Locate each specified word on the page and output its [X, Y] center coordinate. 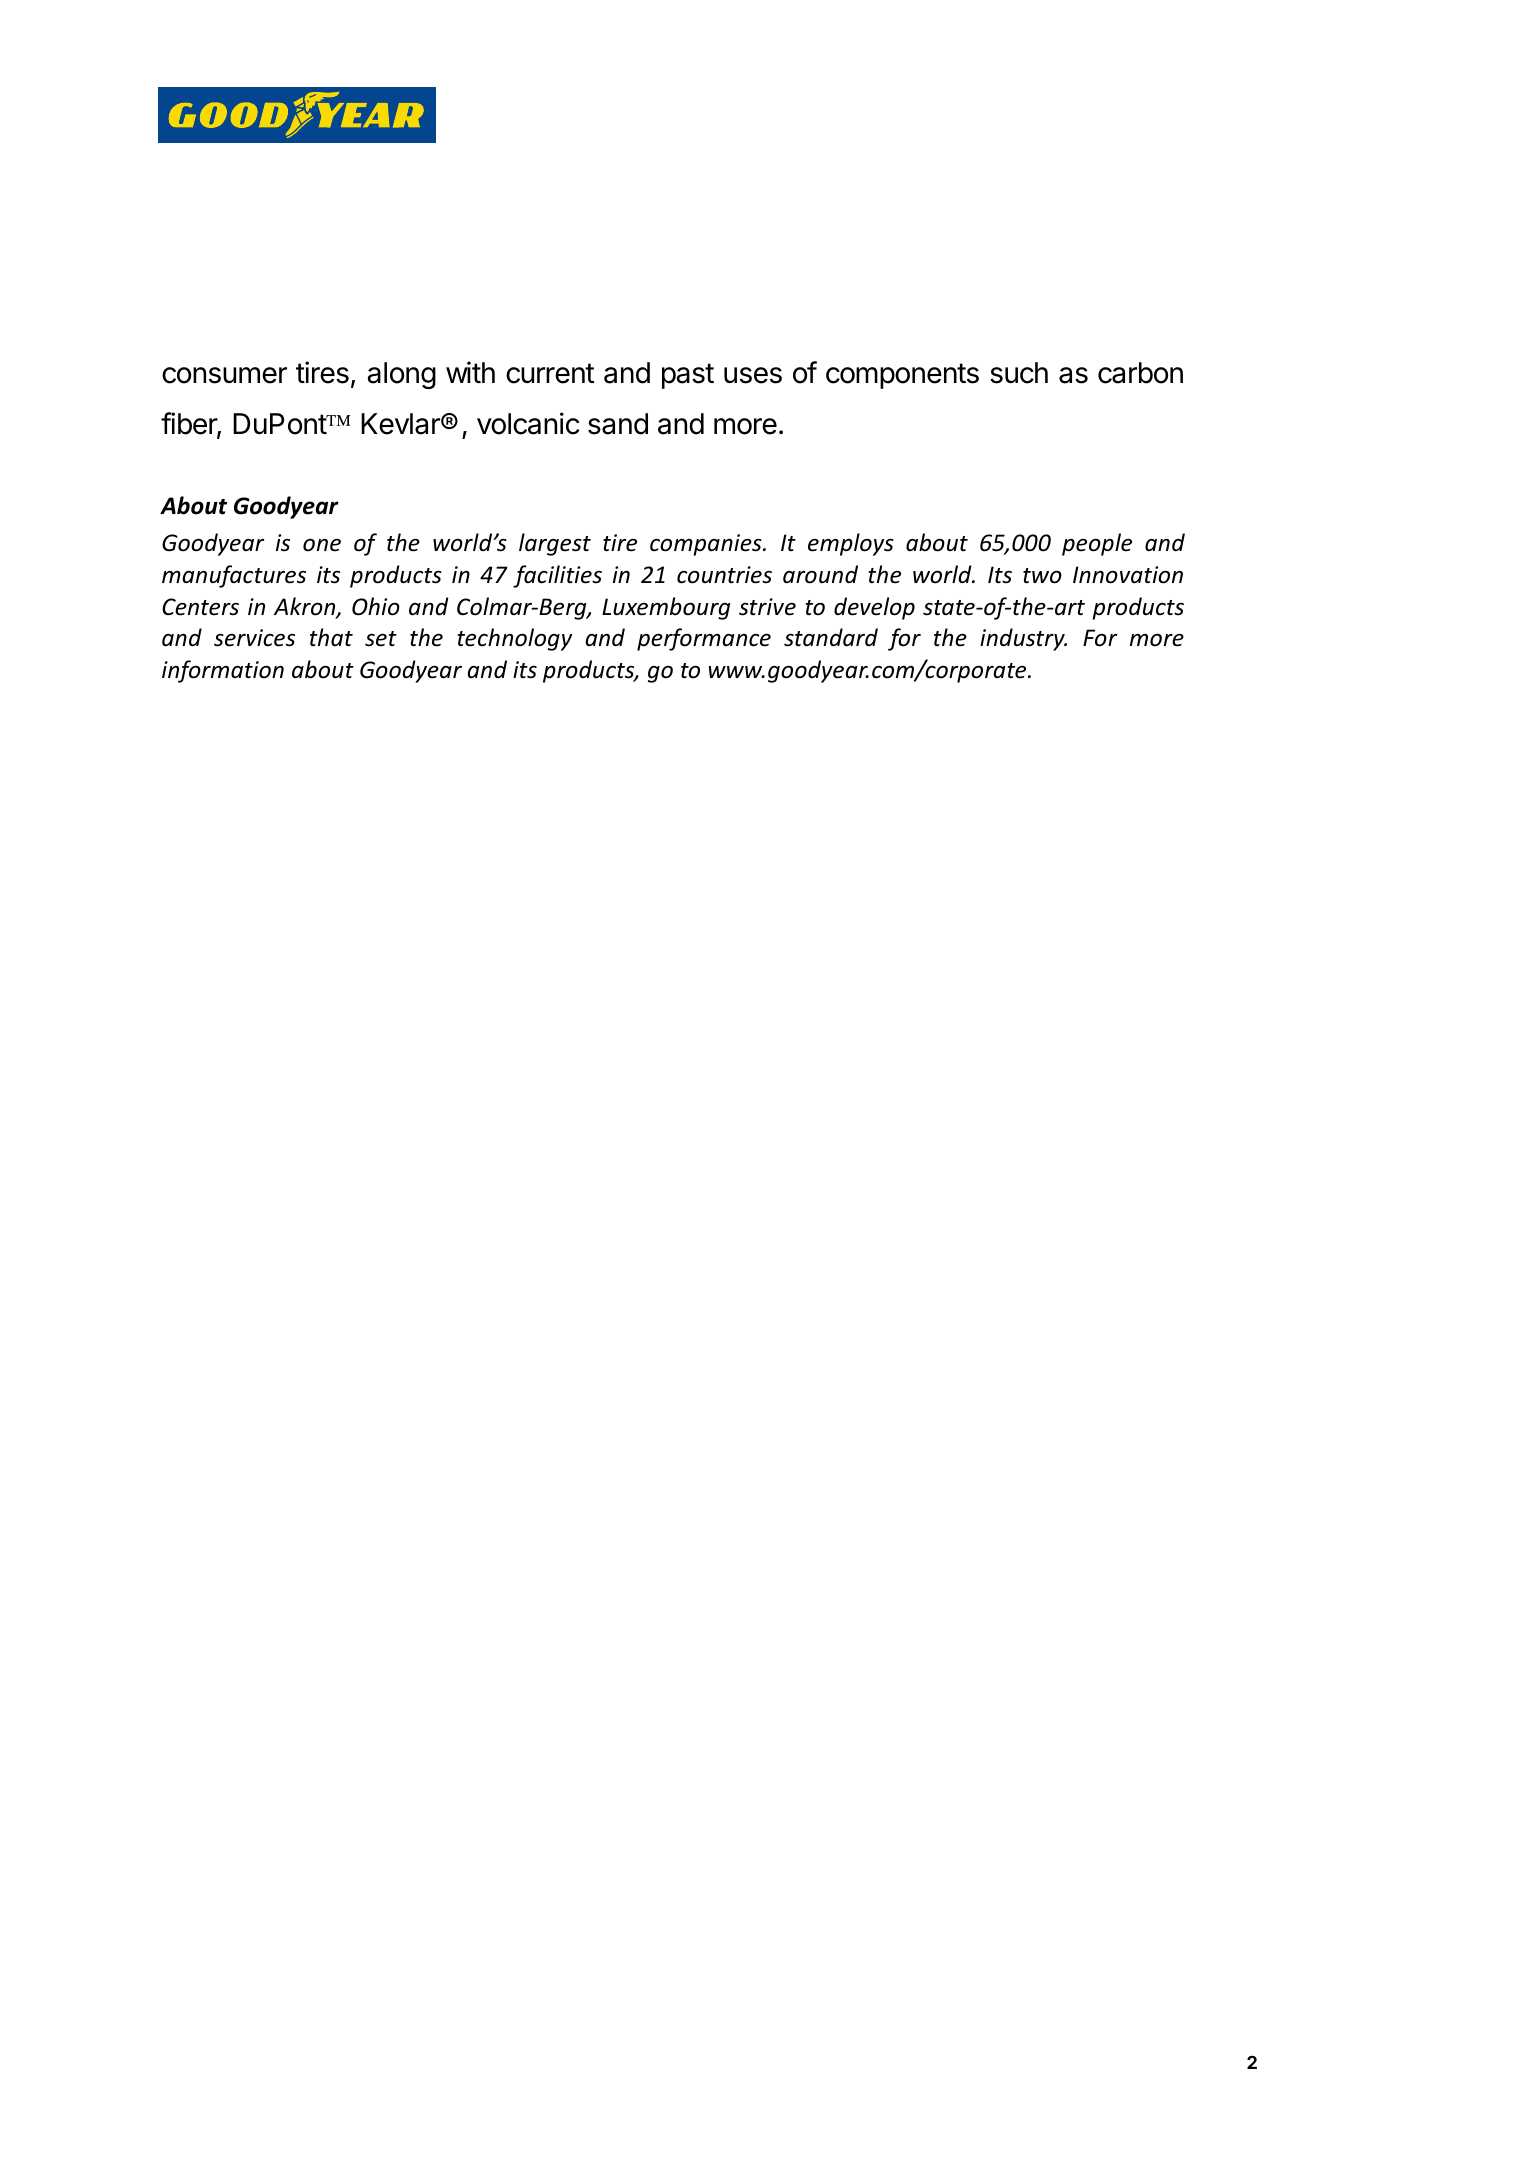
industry [1023, 639]
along [401, 375]
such [1019, 373]
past [688, 376]
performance [704, 639]
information [223, 671]
